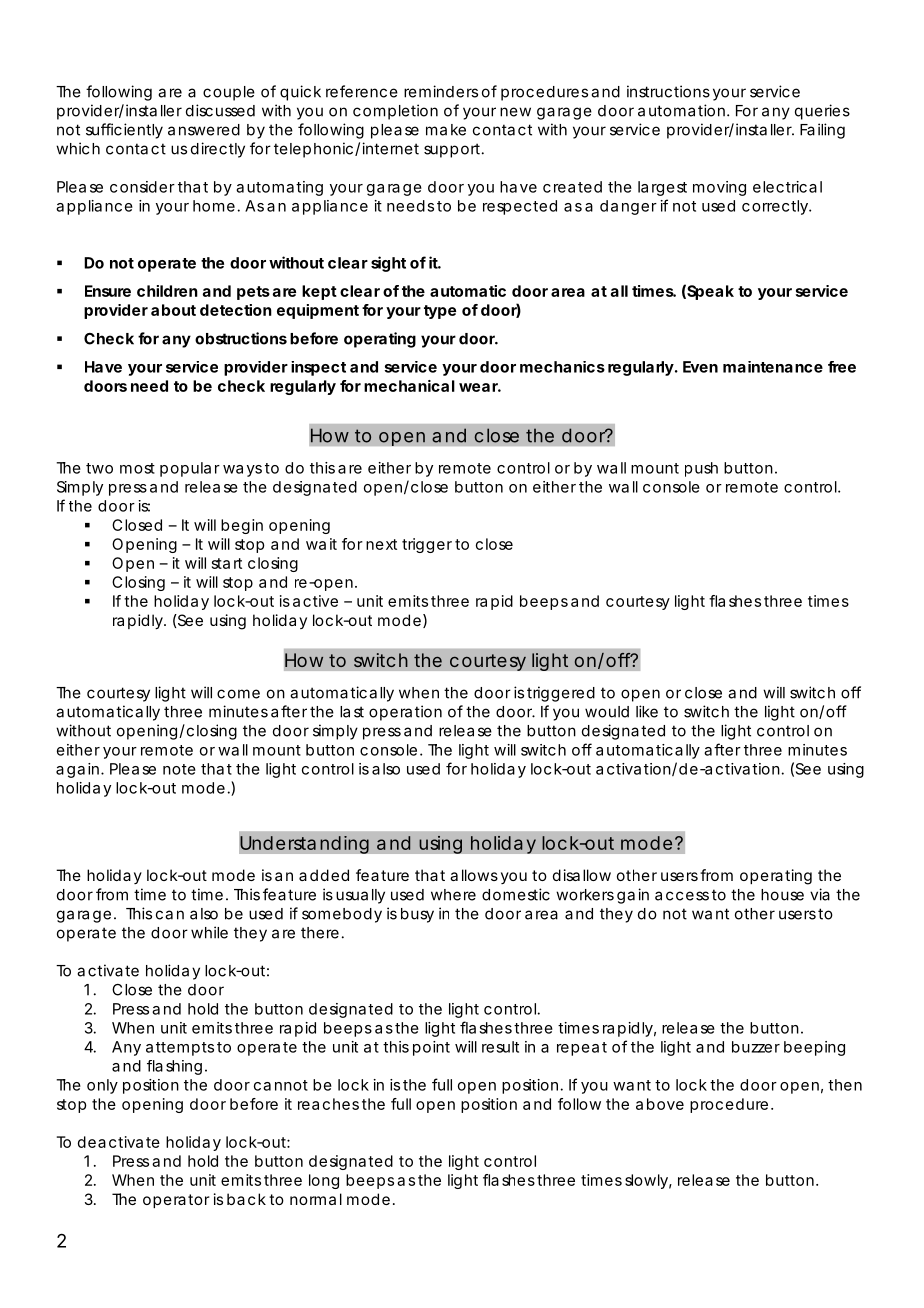  Describe the element at coordinates (822, 131) in the screenshot. I see `Failing` at that location.
